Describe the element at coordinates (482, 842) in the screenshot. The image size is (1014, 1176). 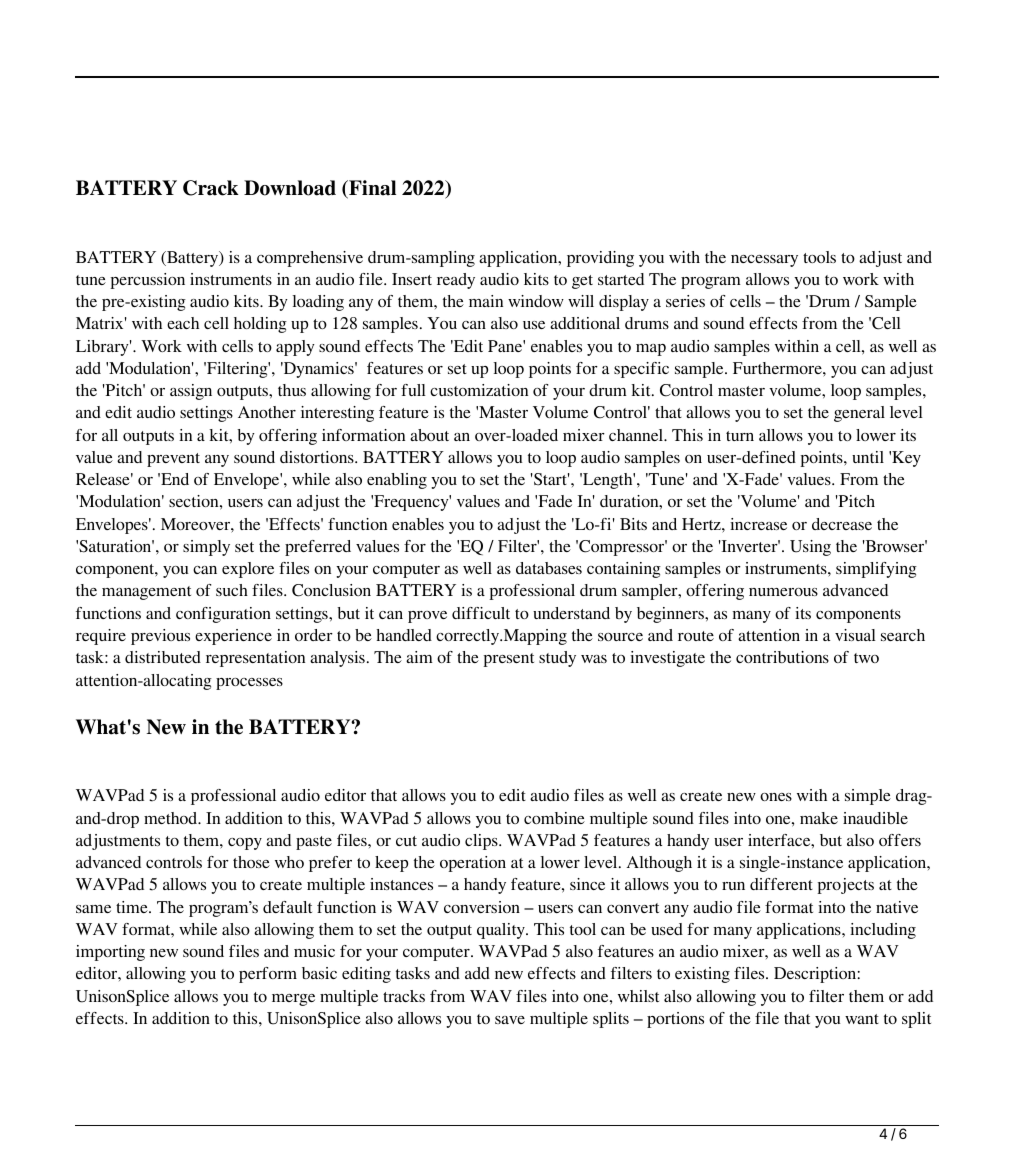
I see `clips` at that location.
